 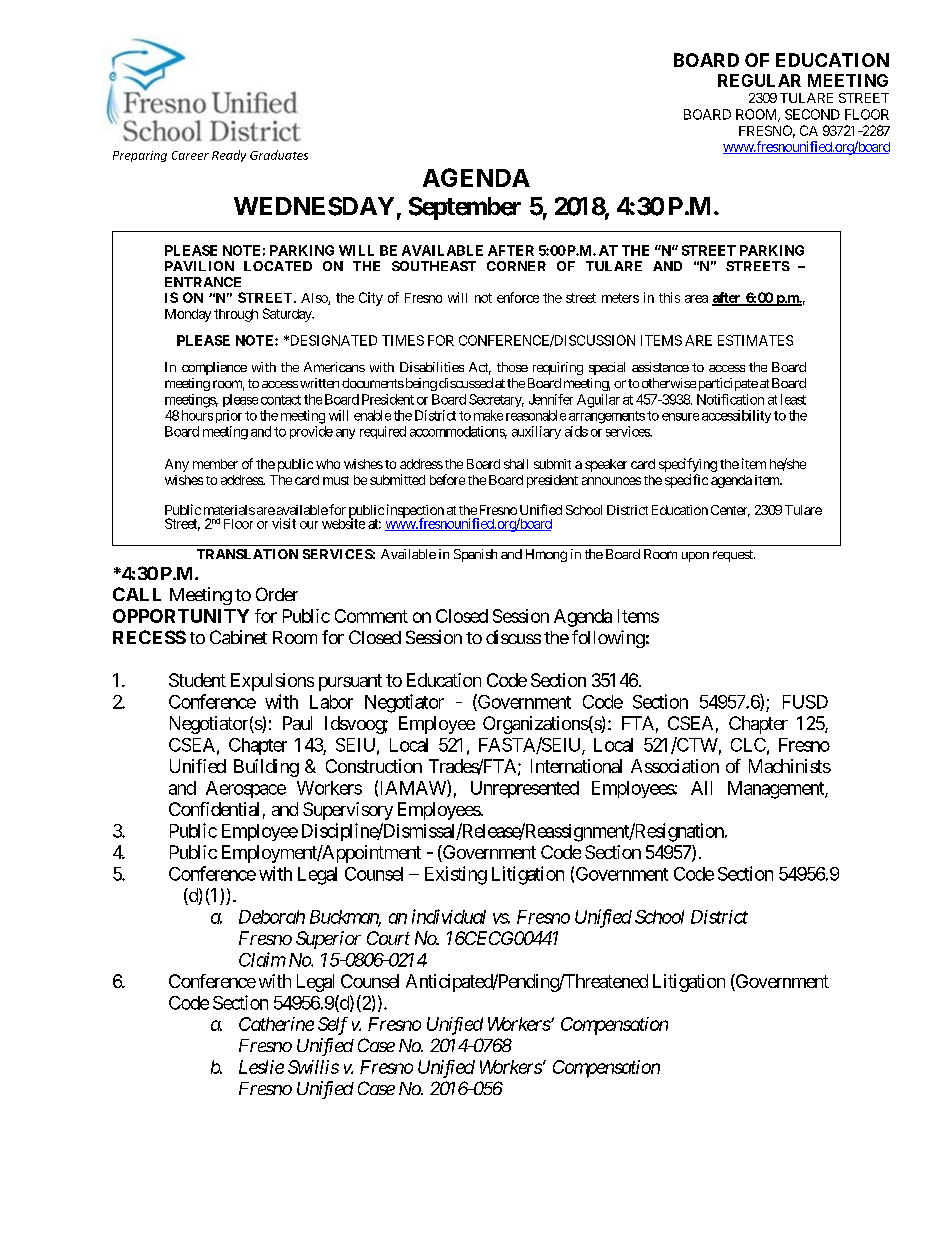 What do you see at coordinates (695, 557) in the screenshot?
I see `upon` at bounding box center [695, 557].
